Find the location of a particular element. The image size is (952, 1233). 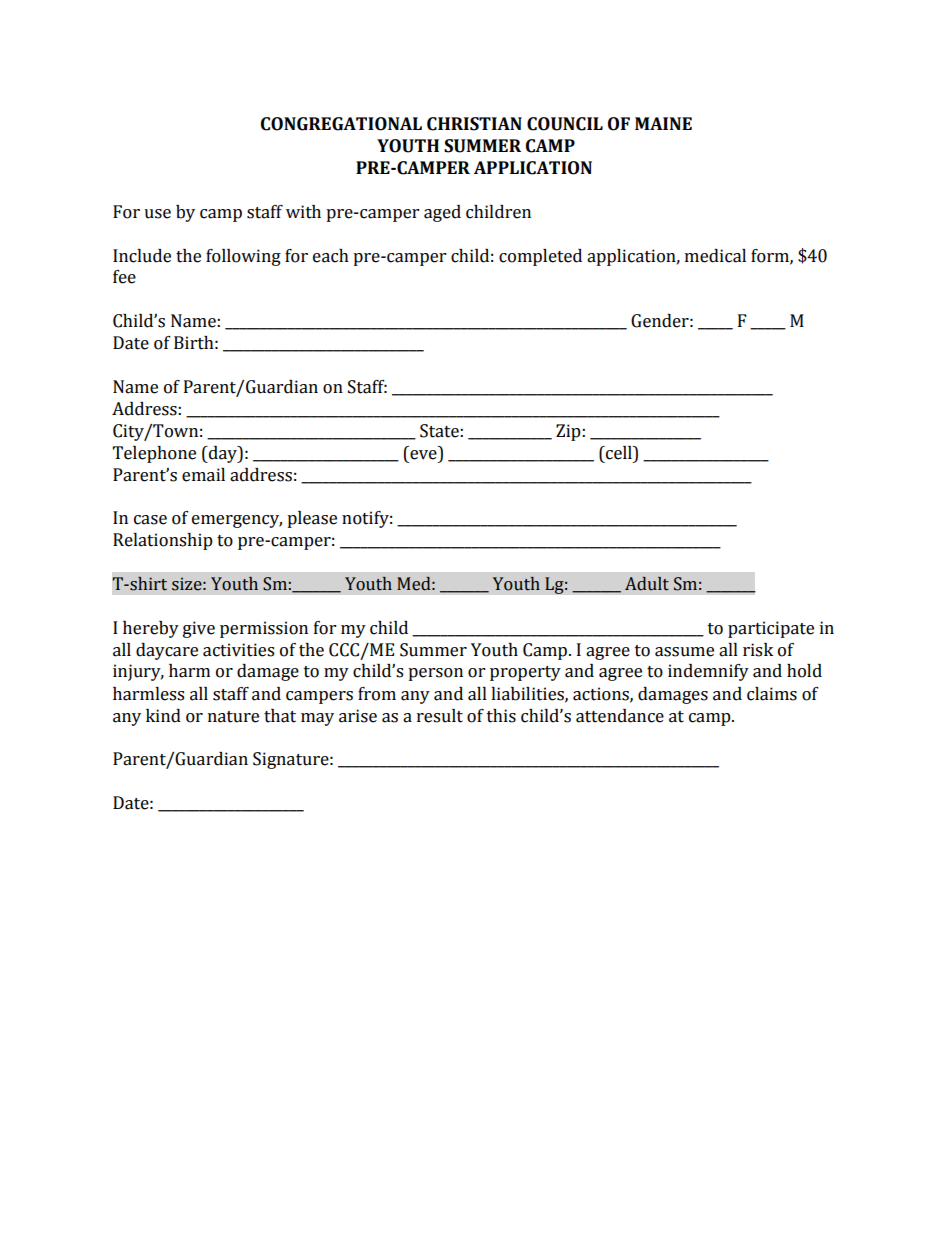

cell is located at coordinates (619, 453).
